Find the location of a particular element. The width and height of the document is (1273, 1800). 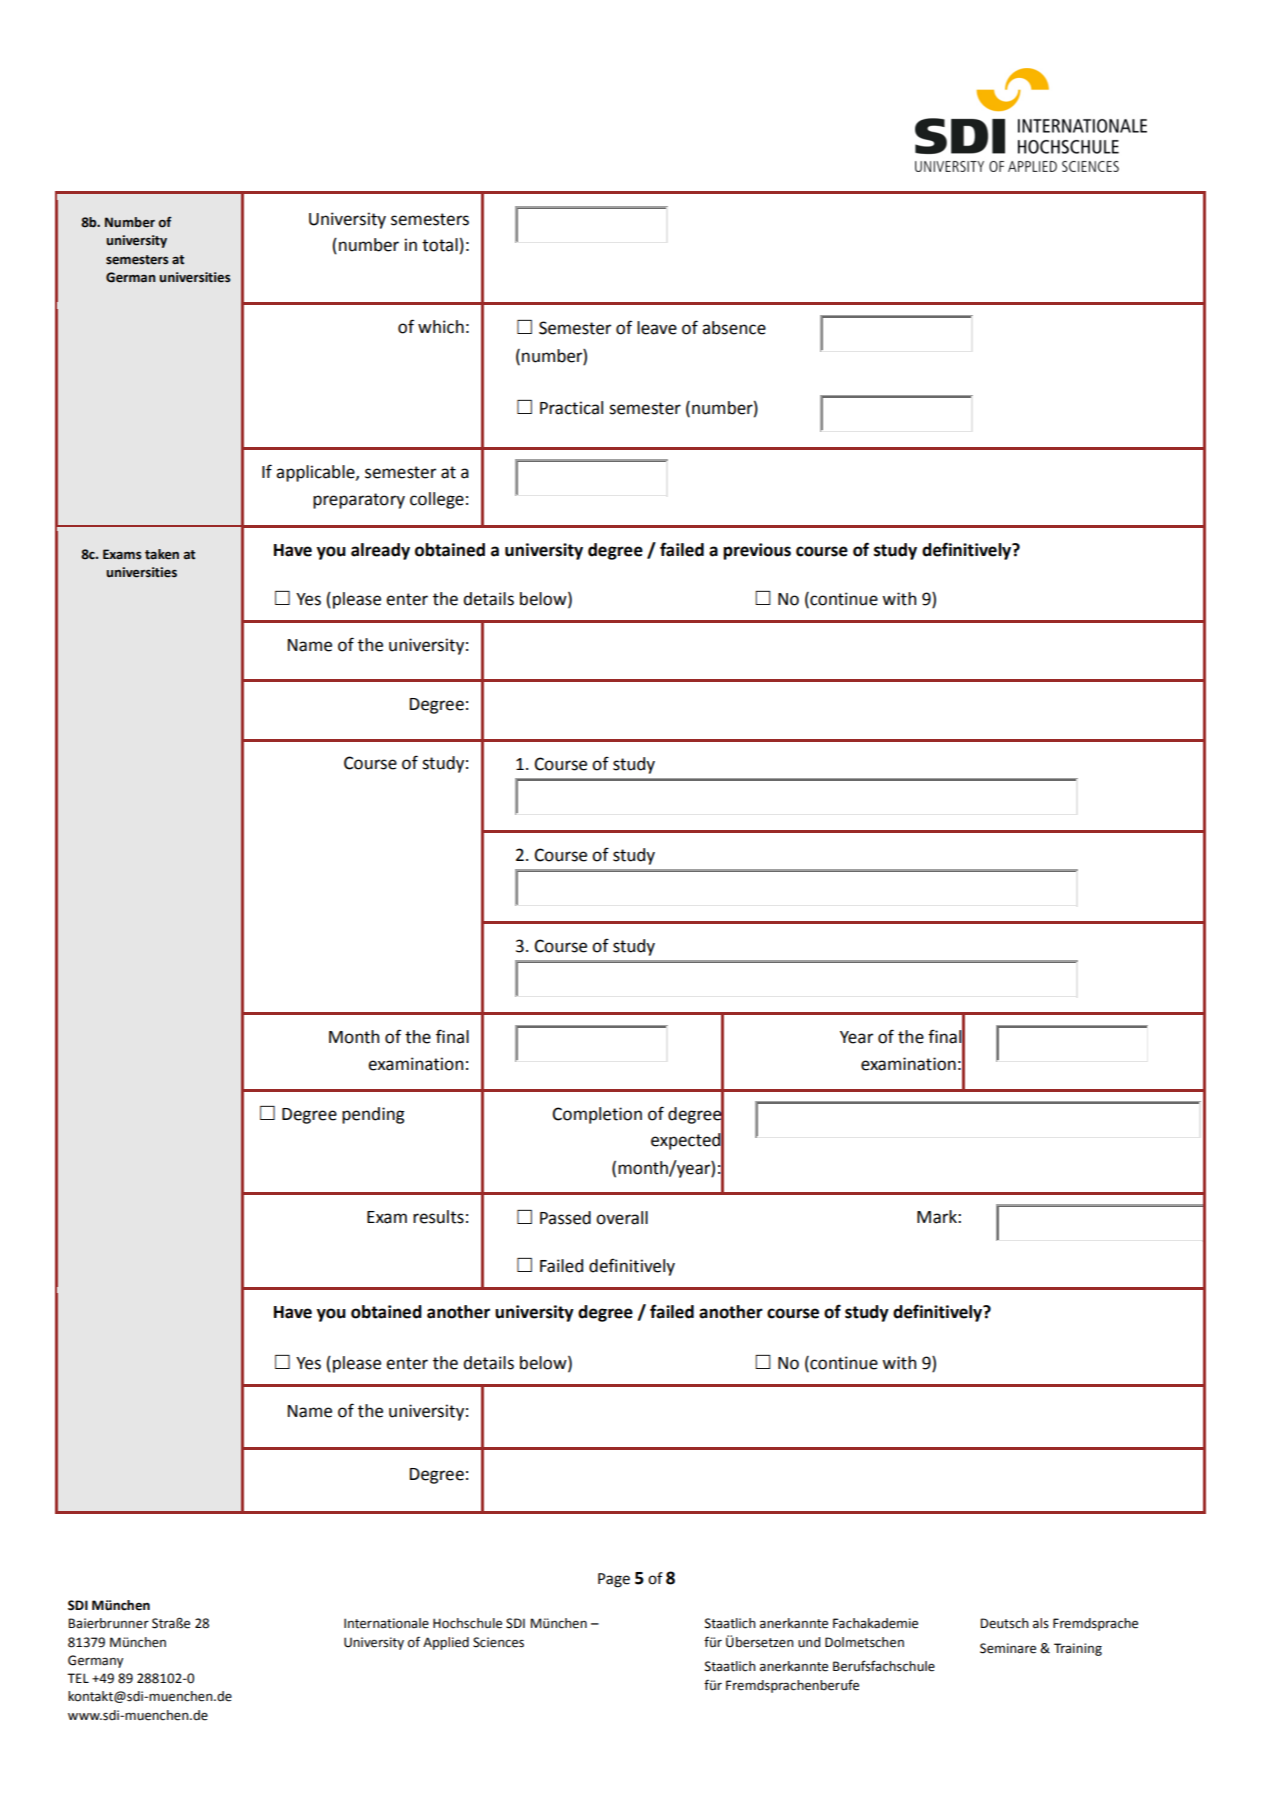

overall is located at coordinates (622, 1218).
